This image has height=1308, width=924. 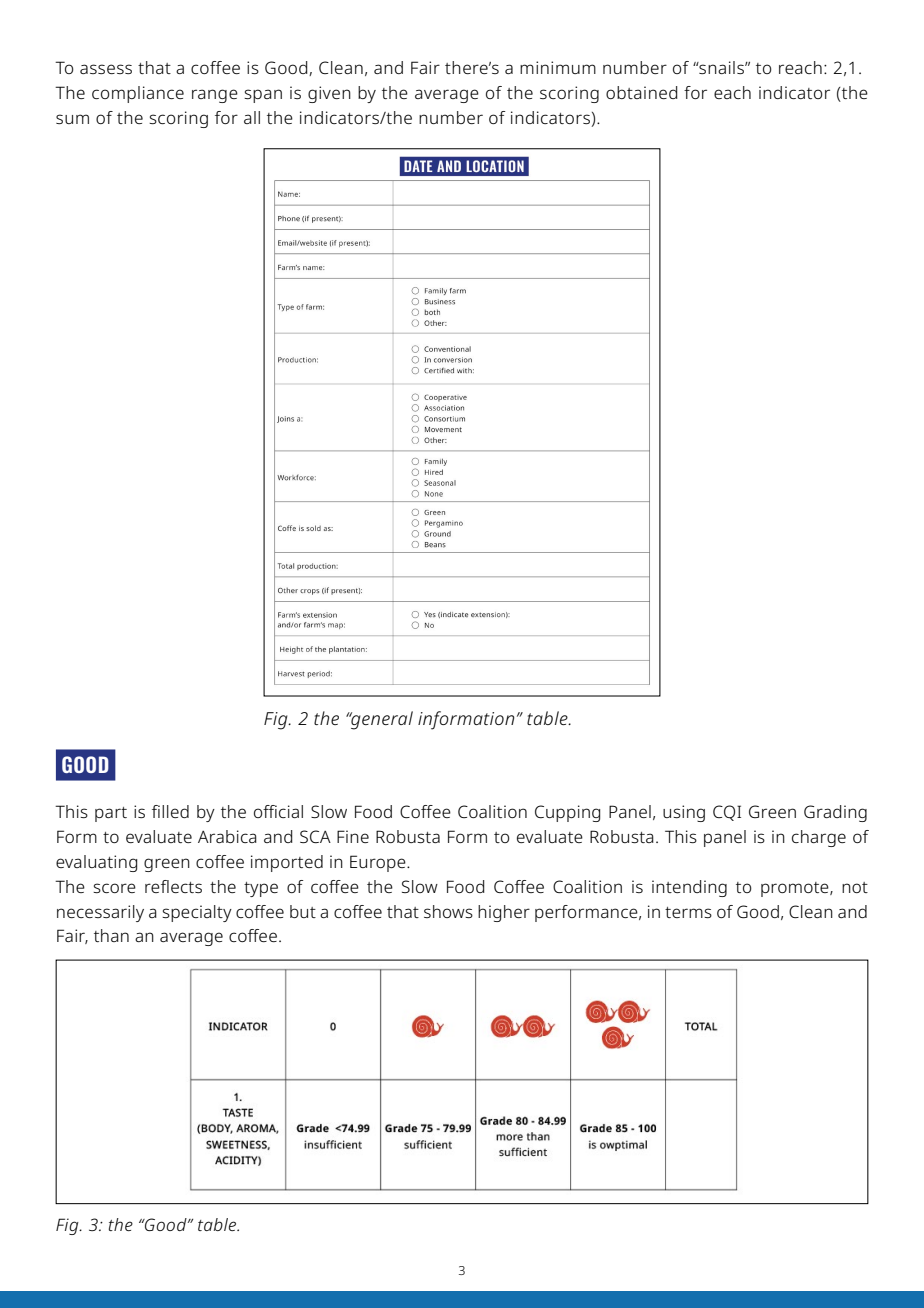 What do you see at coordinates (138, 94) in the image?
I see `compliance` at bounding box center [138, 94].
